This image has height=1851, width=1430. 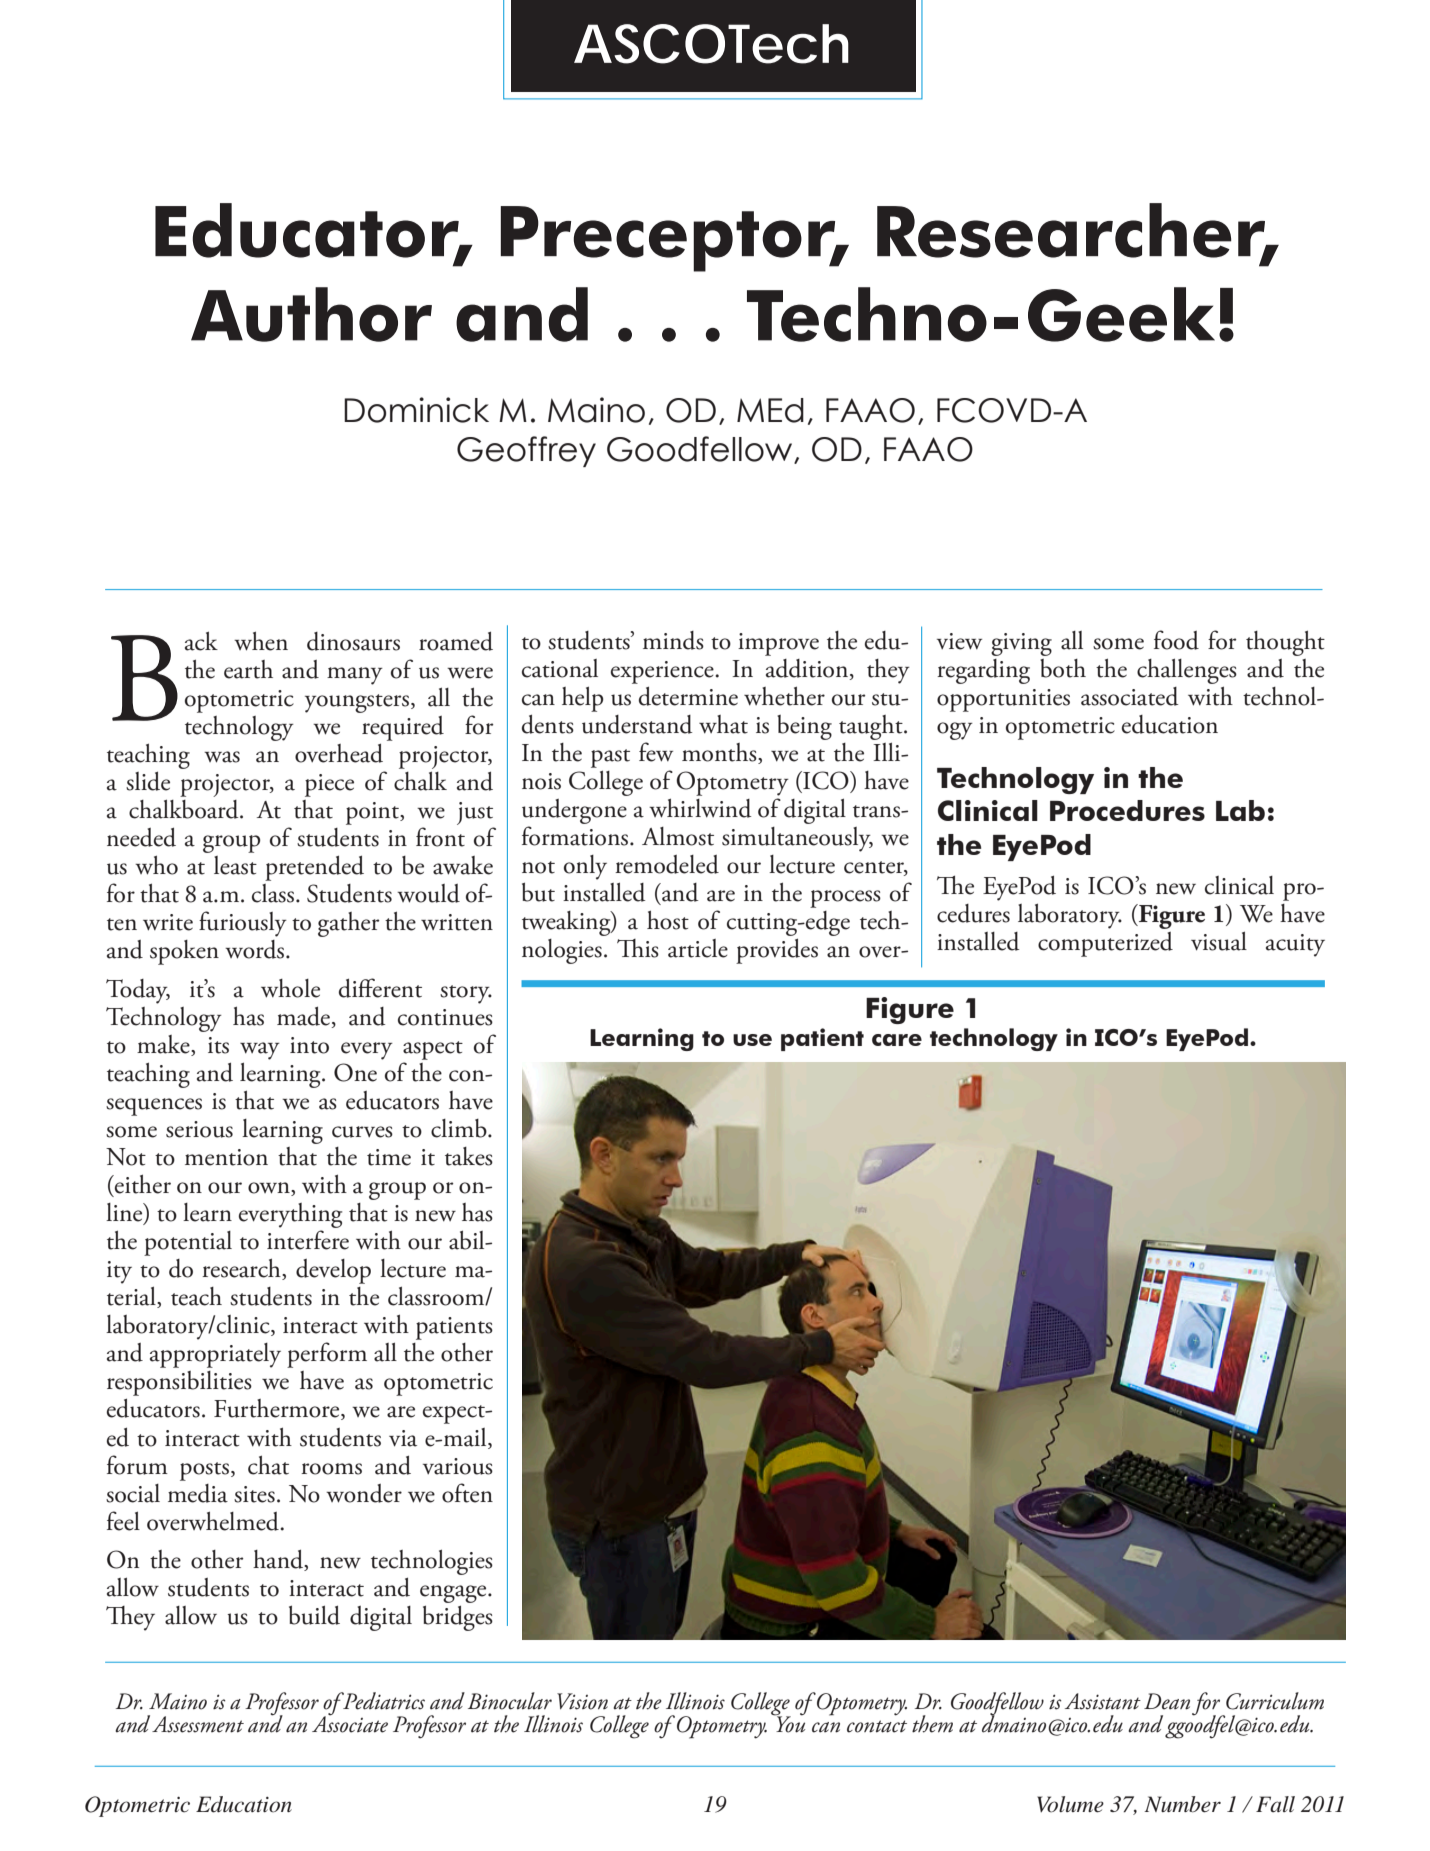 What do you see at coordinates (1167, 1701) in the image?
I see `Dean` at bounding box center [1167, 1701].
